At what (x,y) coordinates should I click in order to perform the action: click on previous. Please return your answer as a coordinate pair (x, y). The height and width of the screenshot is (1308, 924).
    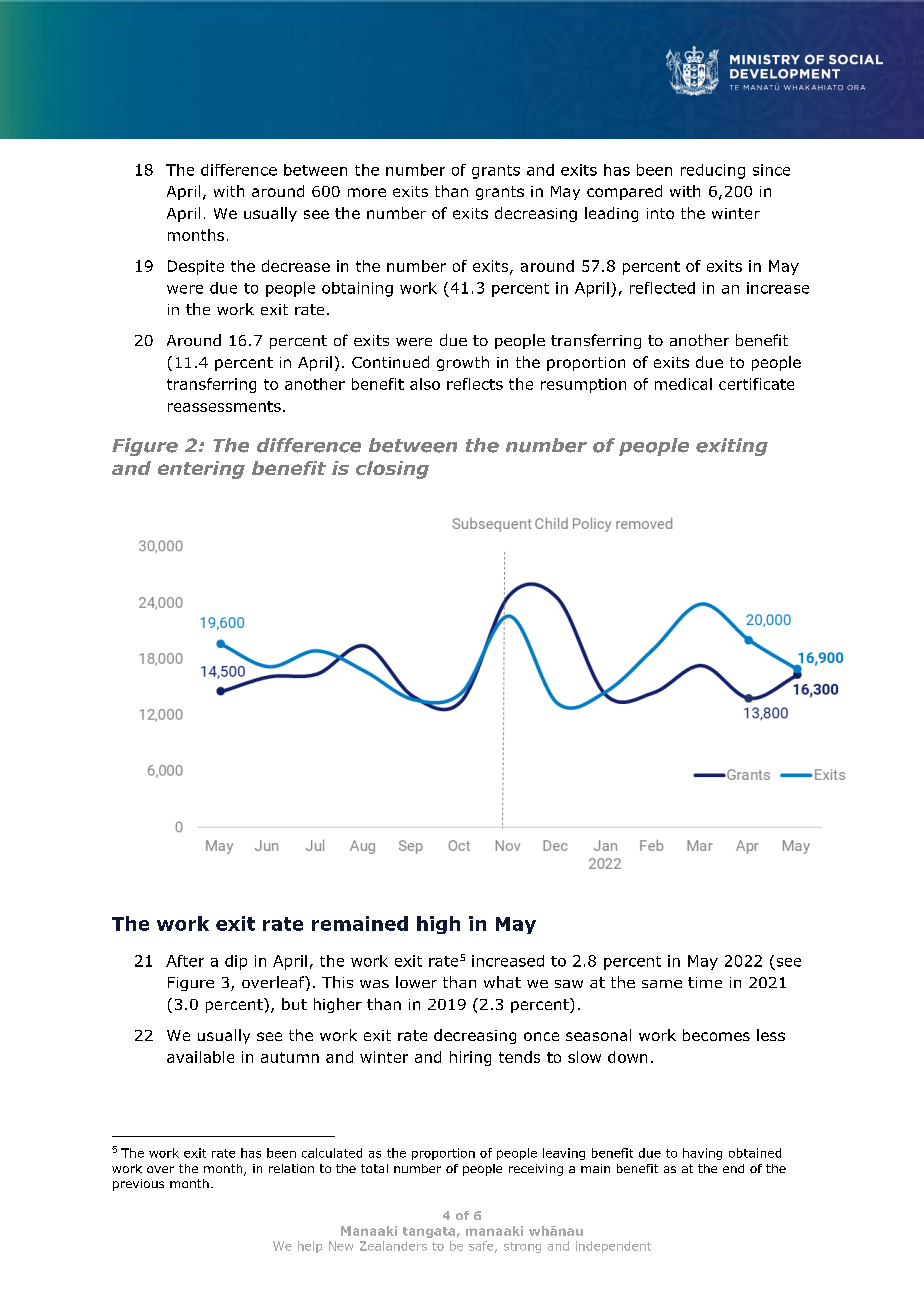
    Looking at the image, I should click on (138, 1185).
